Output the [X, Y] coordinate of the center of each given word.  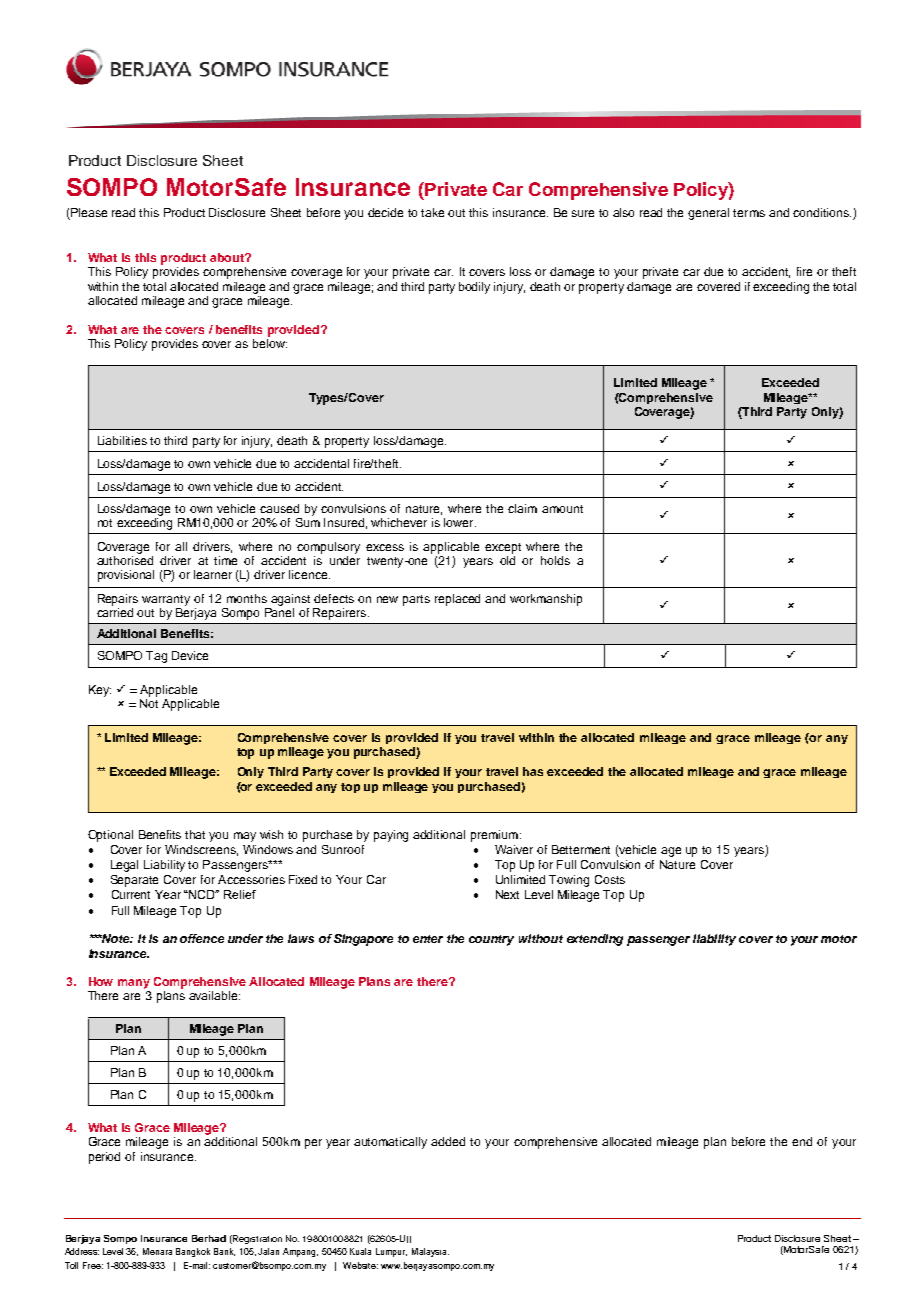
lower [460, 522]
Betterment [581, 849]
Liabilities [122, 440]
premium [494, 836]
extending [595, 940]
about [228, 257]
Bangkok [193, 1252]
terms [749, 213]
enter [428, 939]
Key [100, 691]
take [432, 212]
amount [562, 509]
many [134, 984]
